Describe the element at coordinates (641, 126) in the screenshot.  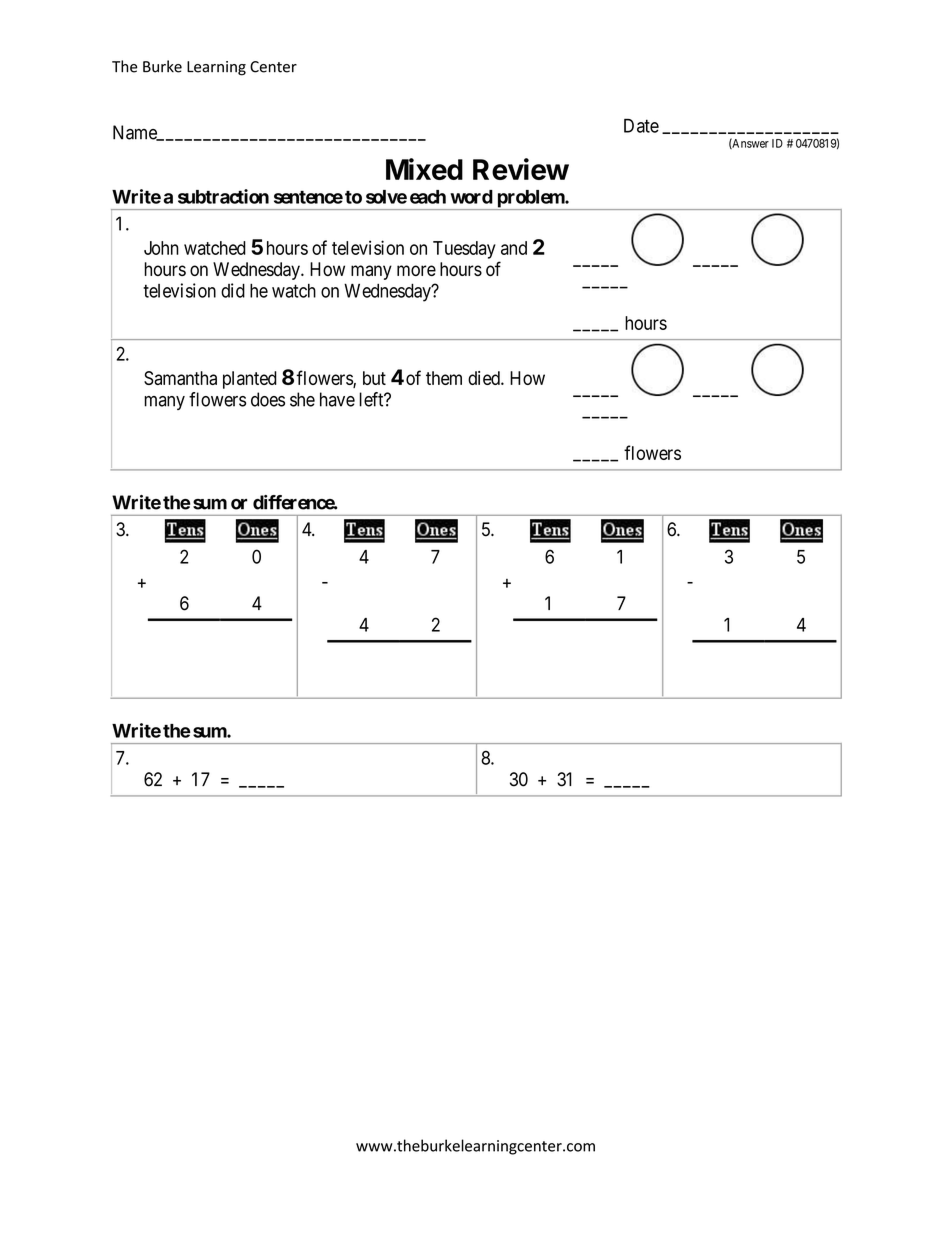
I see `Date` at that location.
